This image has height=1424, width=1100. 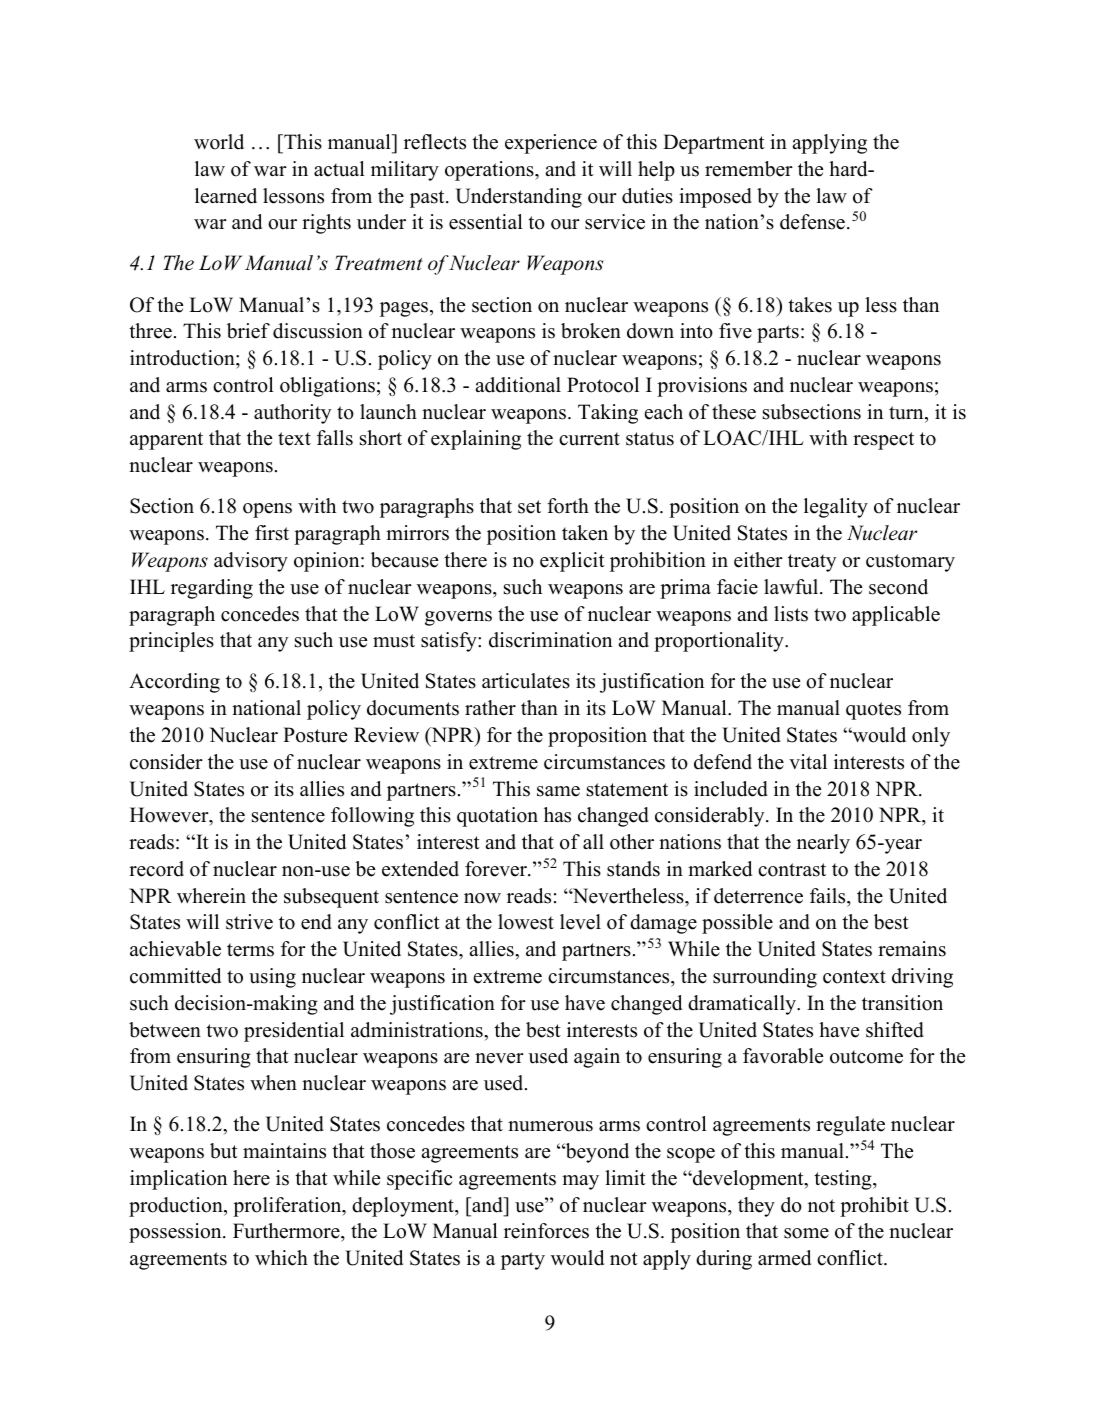 I want to click on fails, so click(x=829, y=896).
